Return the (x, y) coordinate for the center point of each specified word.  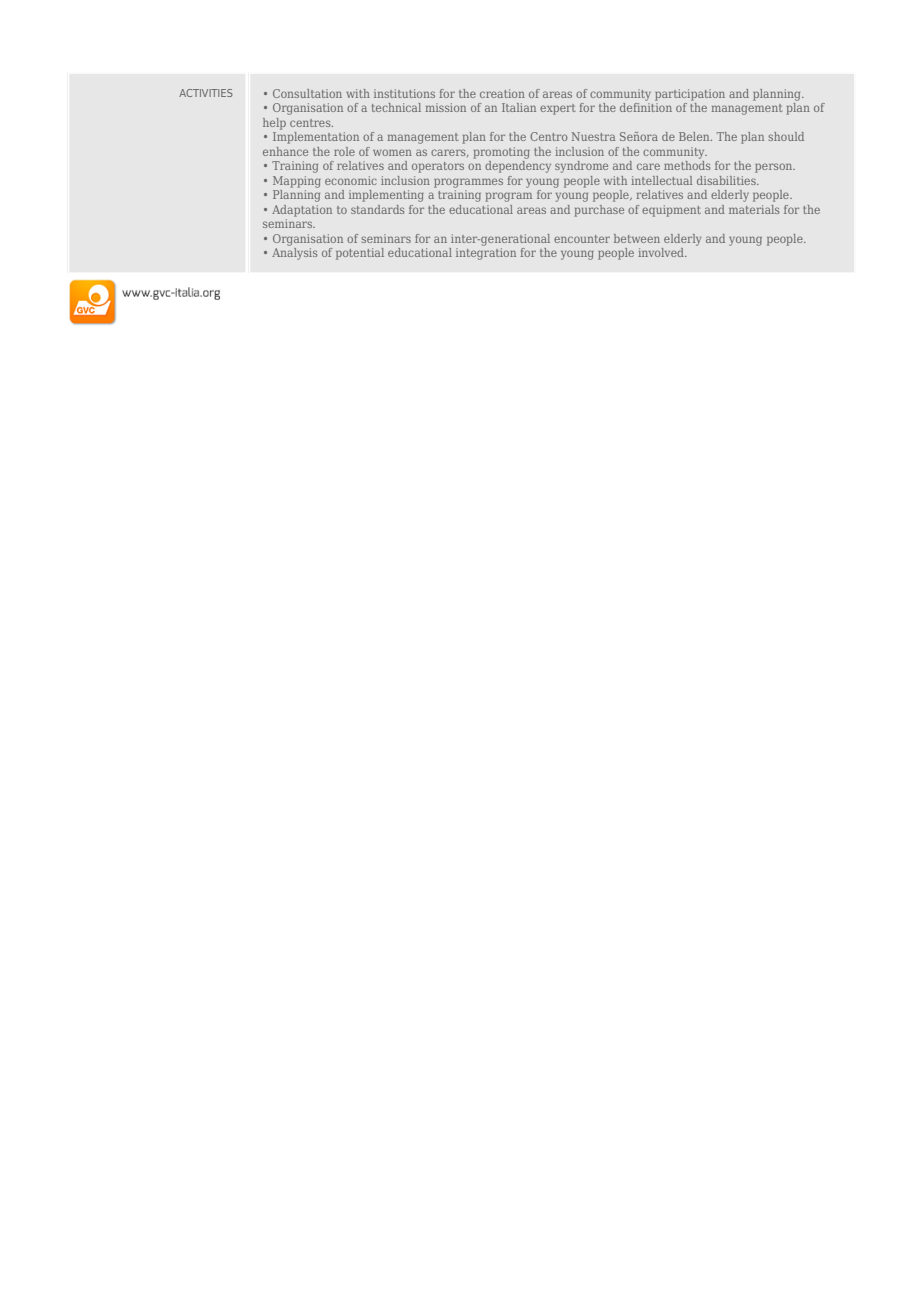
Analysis (294, 252)
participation (690, 95)
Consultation (307, 93)
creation (502, 93)
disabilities (727, 180)
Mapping (297, 182)
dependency (518, 165)
